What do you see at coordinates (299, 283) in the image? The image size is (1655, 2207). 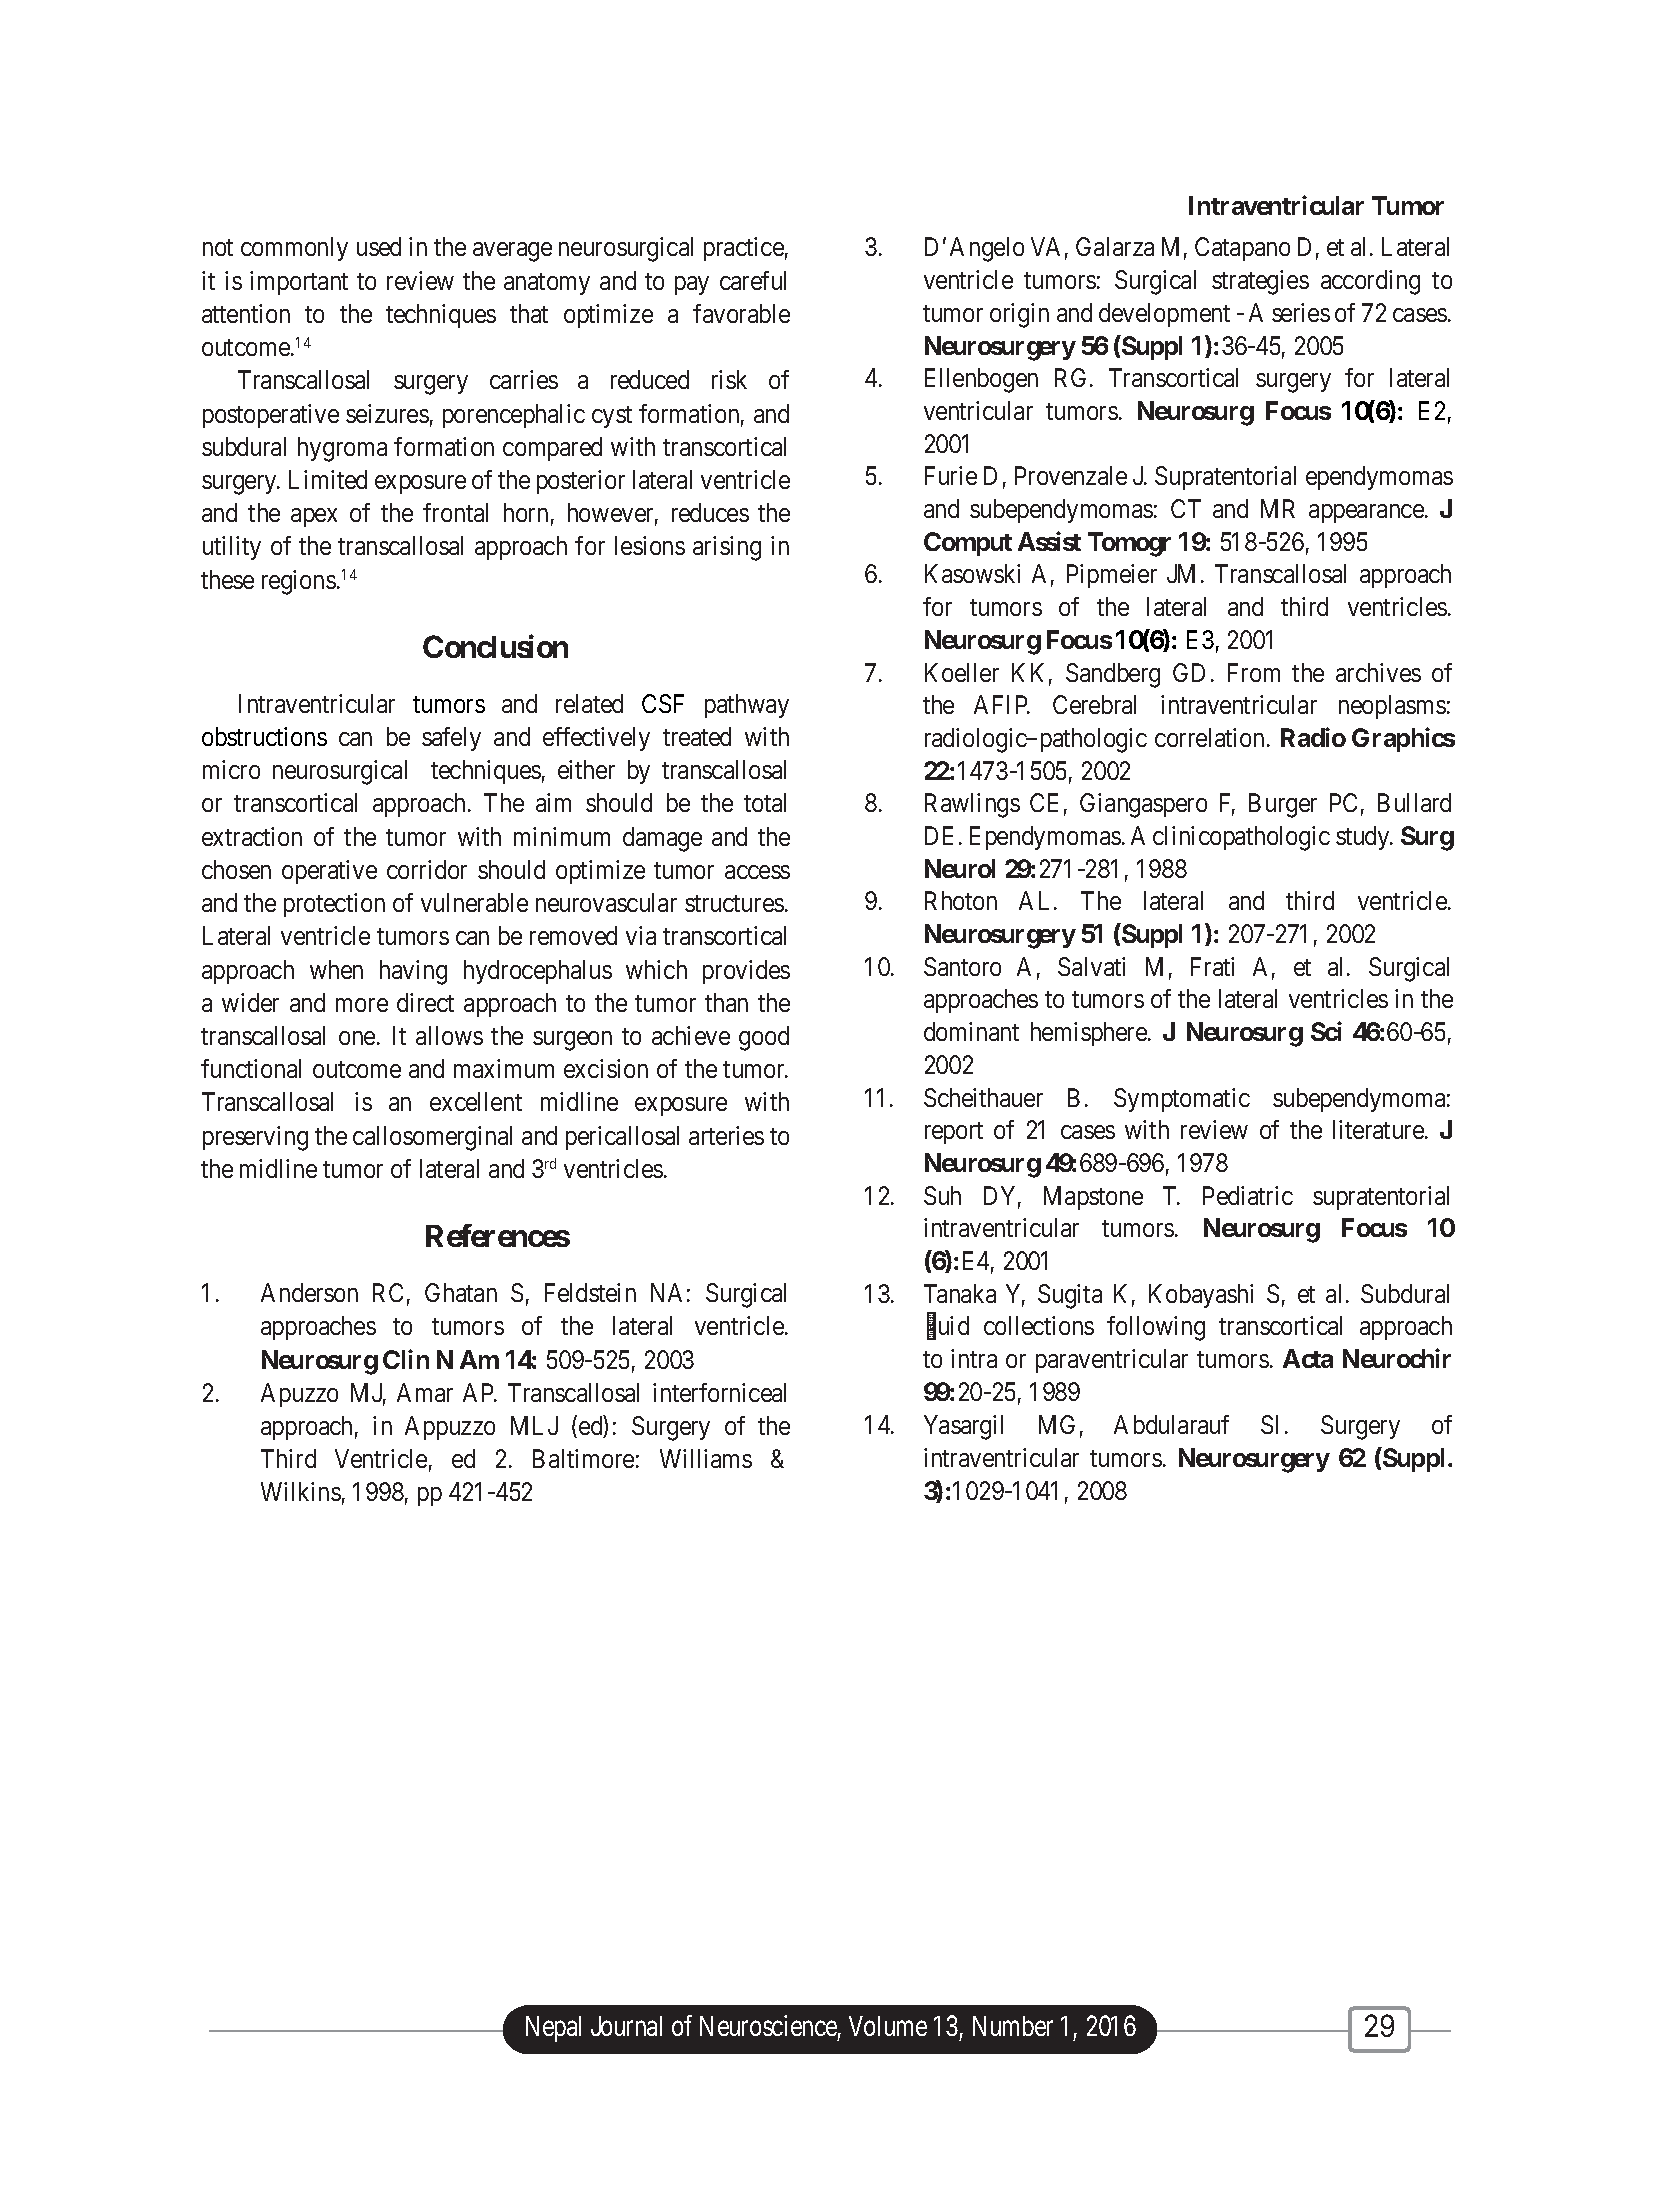 I see `important` at bounding box center [299, 283].
